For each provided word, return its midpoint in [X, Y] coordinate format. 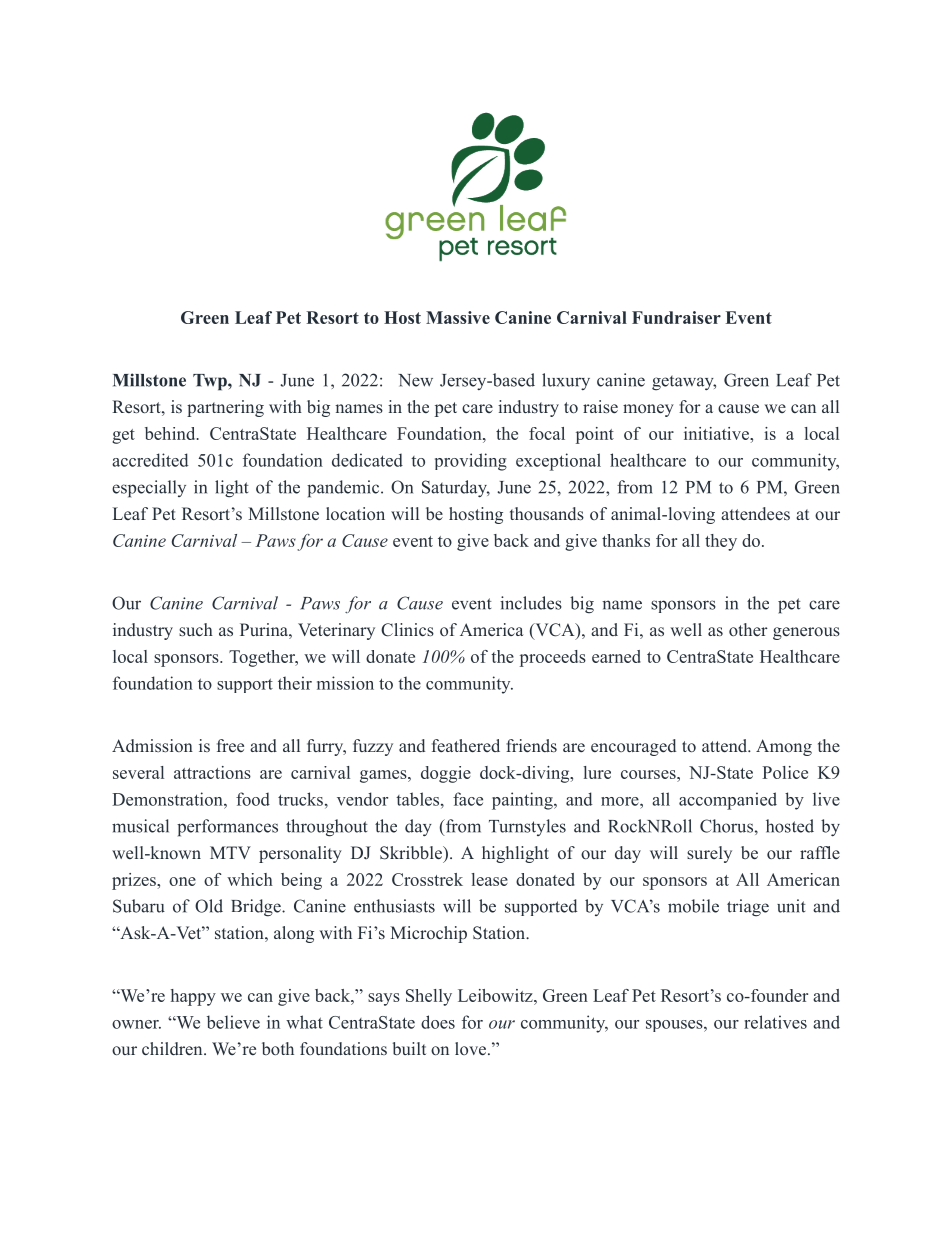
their [295, 683]
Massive [458, 317]
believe [233, 1022]
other [748, 629]
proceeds [553, 658]
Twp [211, 382]
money [648, 410]
